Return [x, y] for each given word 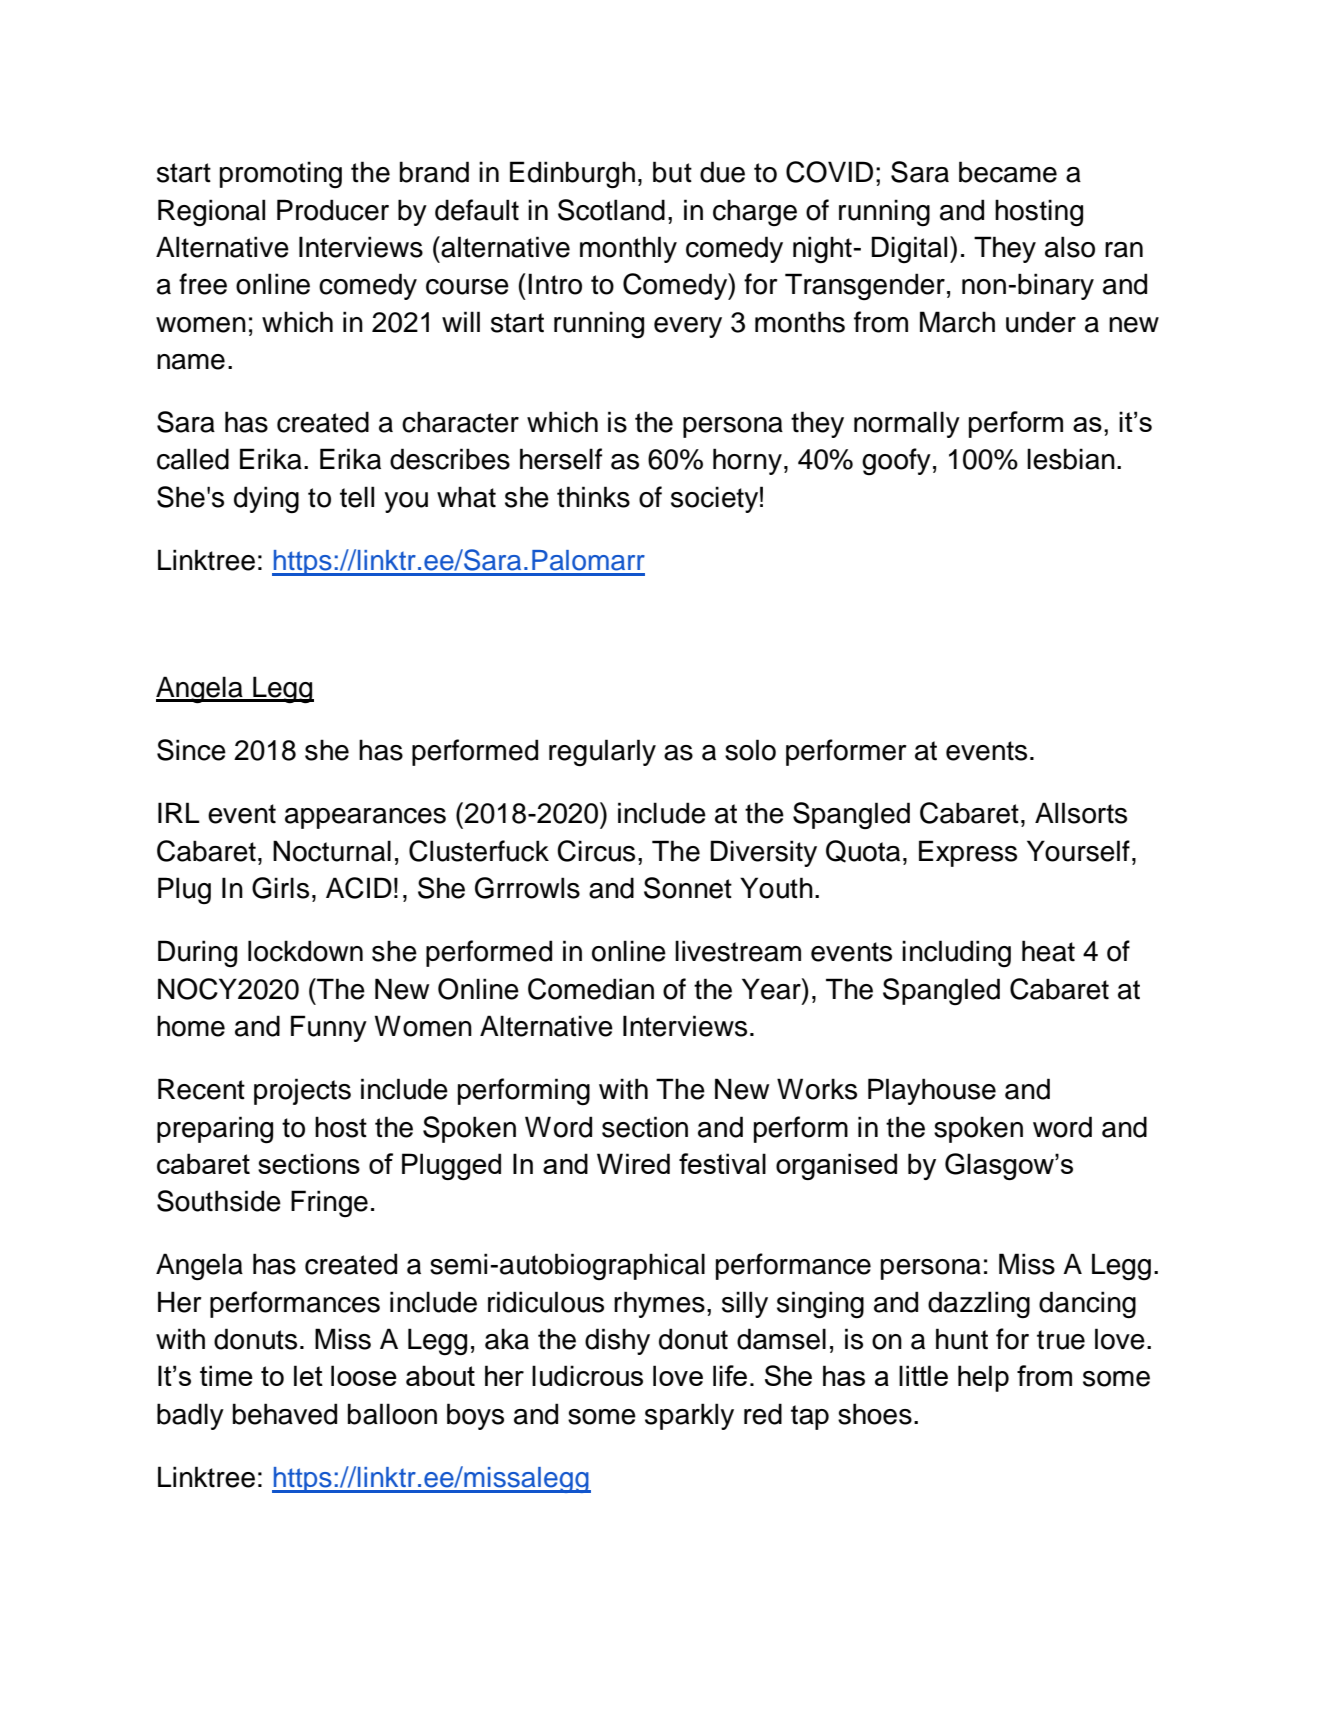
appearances [365, 818]
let [308, 1375]
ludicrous [587, 1375]
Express [968, 853]
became [1008, 172]
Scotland [611, 210]
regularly [602, 753]
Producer [333, 210]
